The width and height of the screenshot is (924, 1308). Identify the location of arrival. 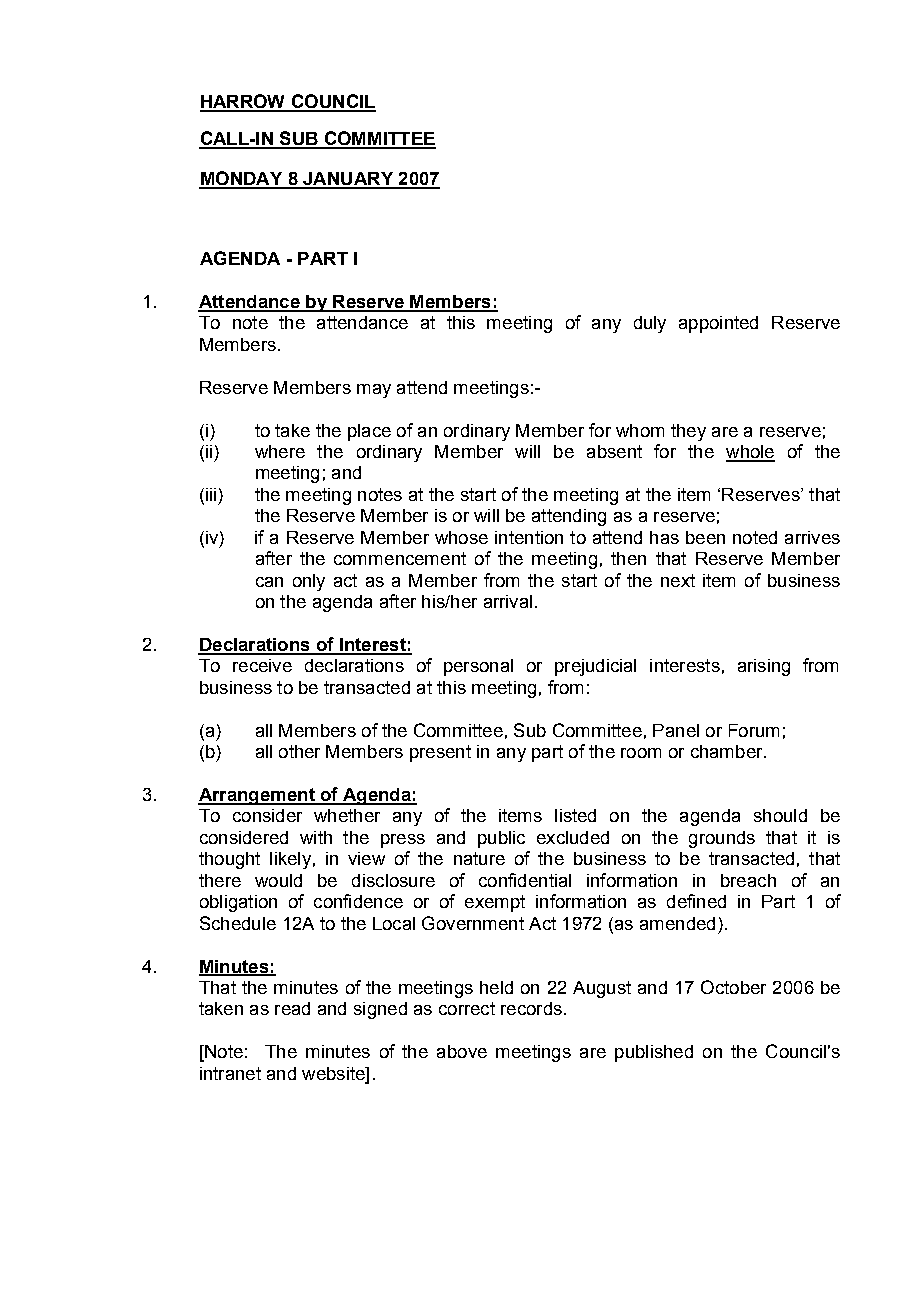
(508, 601).
